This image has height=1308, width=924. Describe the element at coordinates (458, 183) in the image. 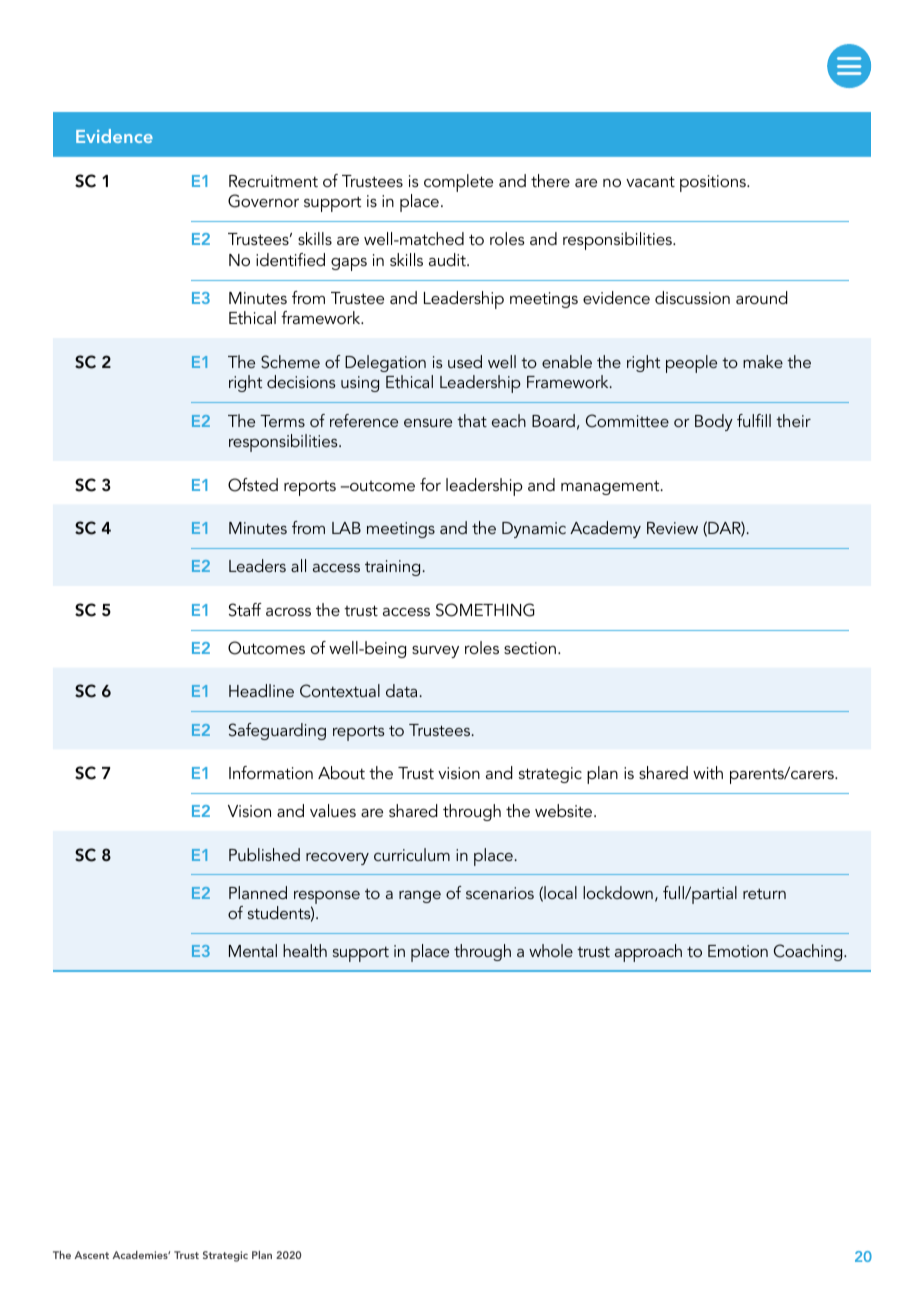

I see `complete` at that location.
